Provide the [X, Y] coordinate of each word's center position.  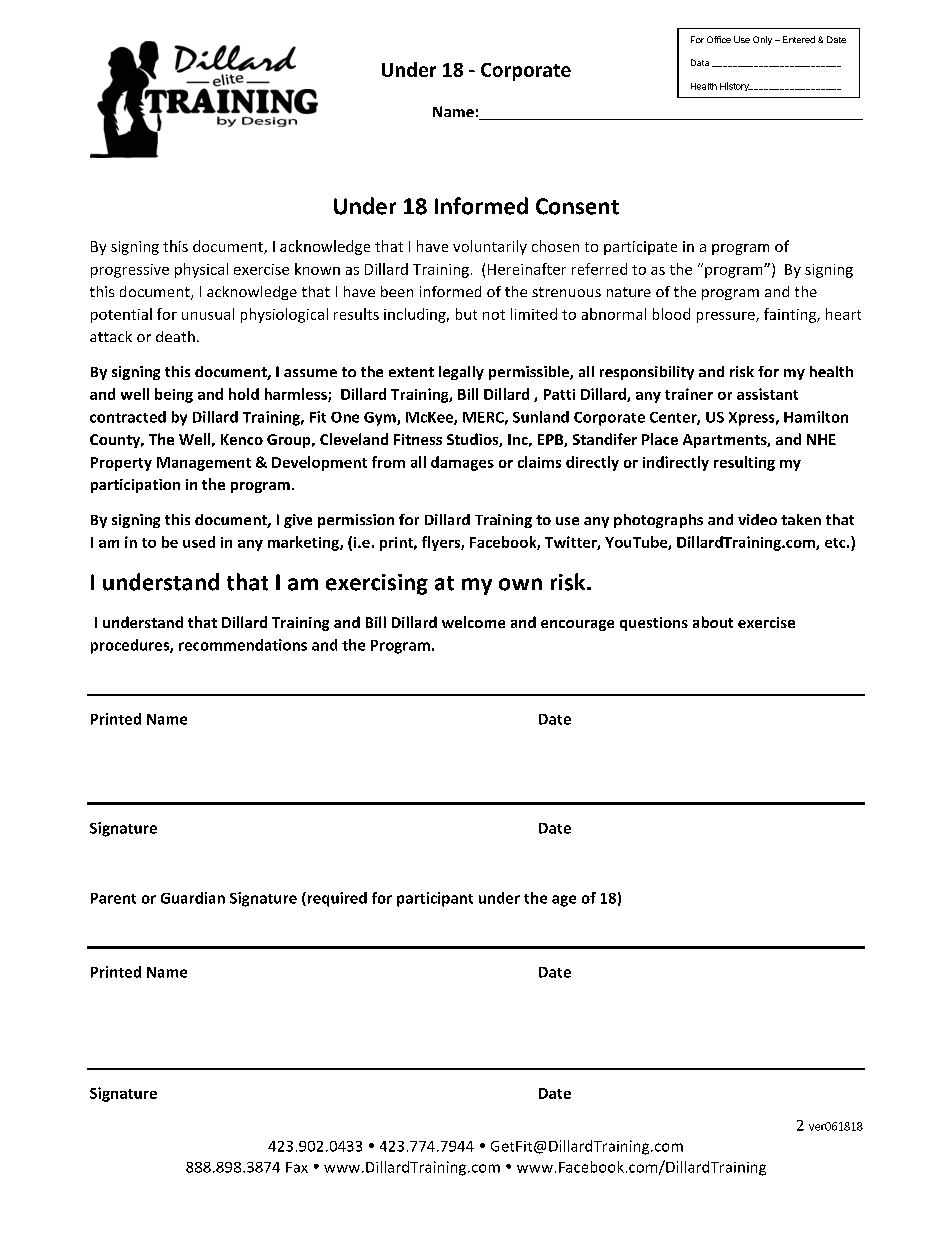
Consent [577, 206]
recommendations [243, 645]
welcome [473, 622]
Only [762, 40]
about [713, 622]
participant [435, 899]
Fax [297, 1167]
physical [201, 270]
